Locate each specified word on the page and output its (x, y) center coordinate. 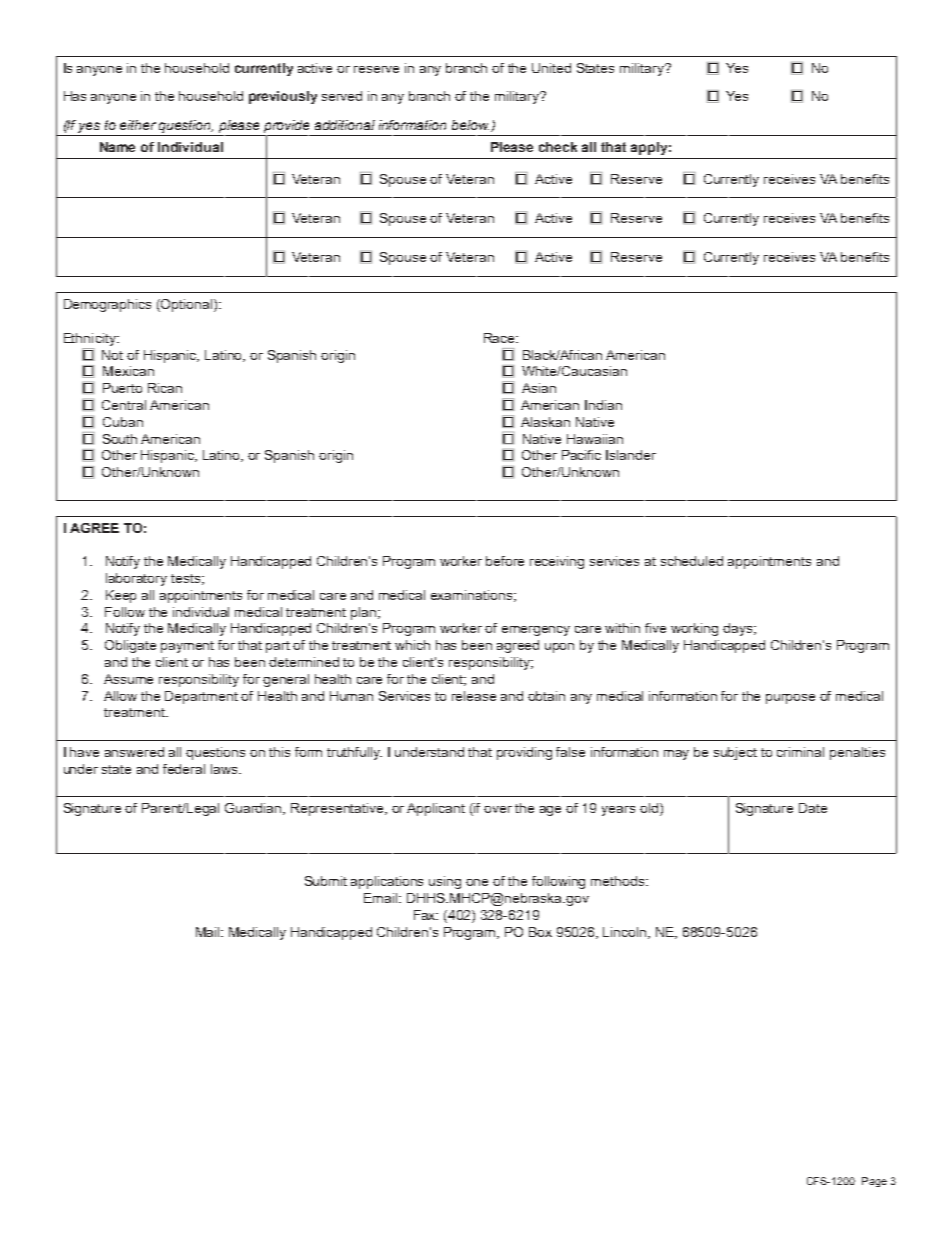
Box (540, 932)
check (558, 147)
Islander (631, 455)
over (498, 809)
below (470, 125)
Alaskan (545, 422)
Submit (326, 881)
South (120, 439)
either (138, 125)
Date (813, 808)
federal (184, 769)
